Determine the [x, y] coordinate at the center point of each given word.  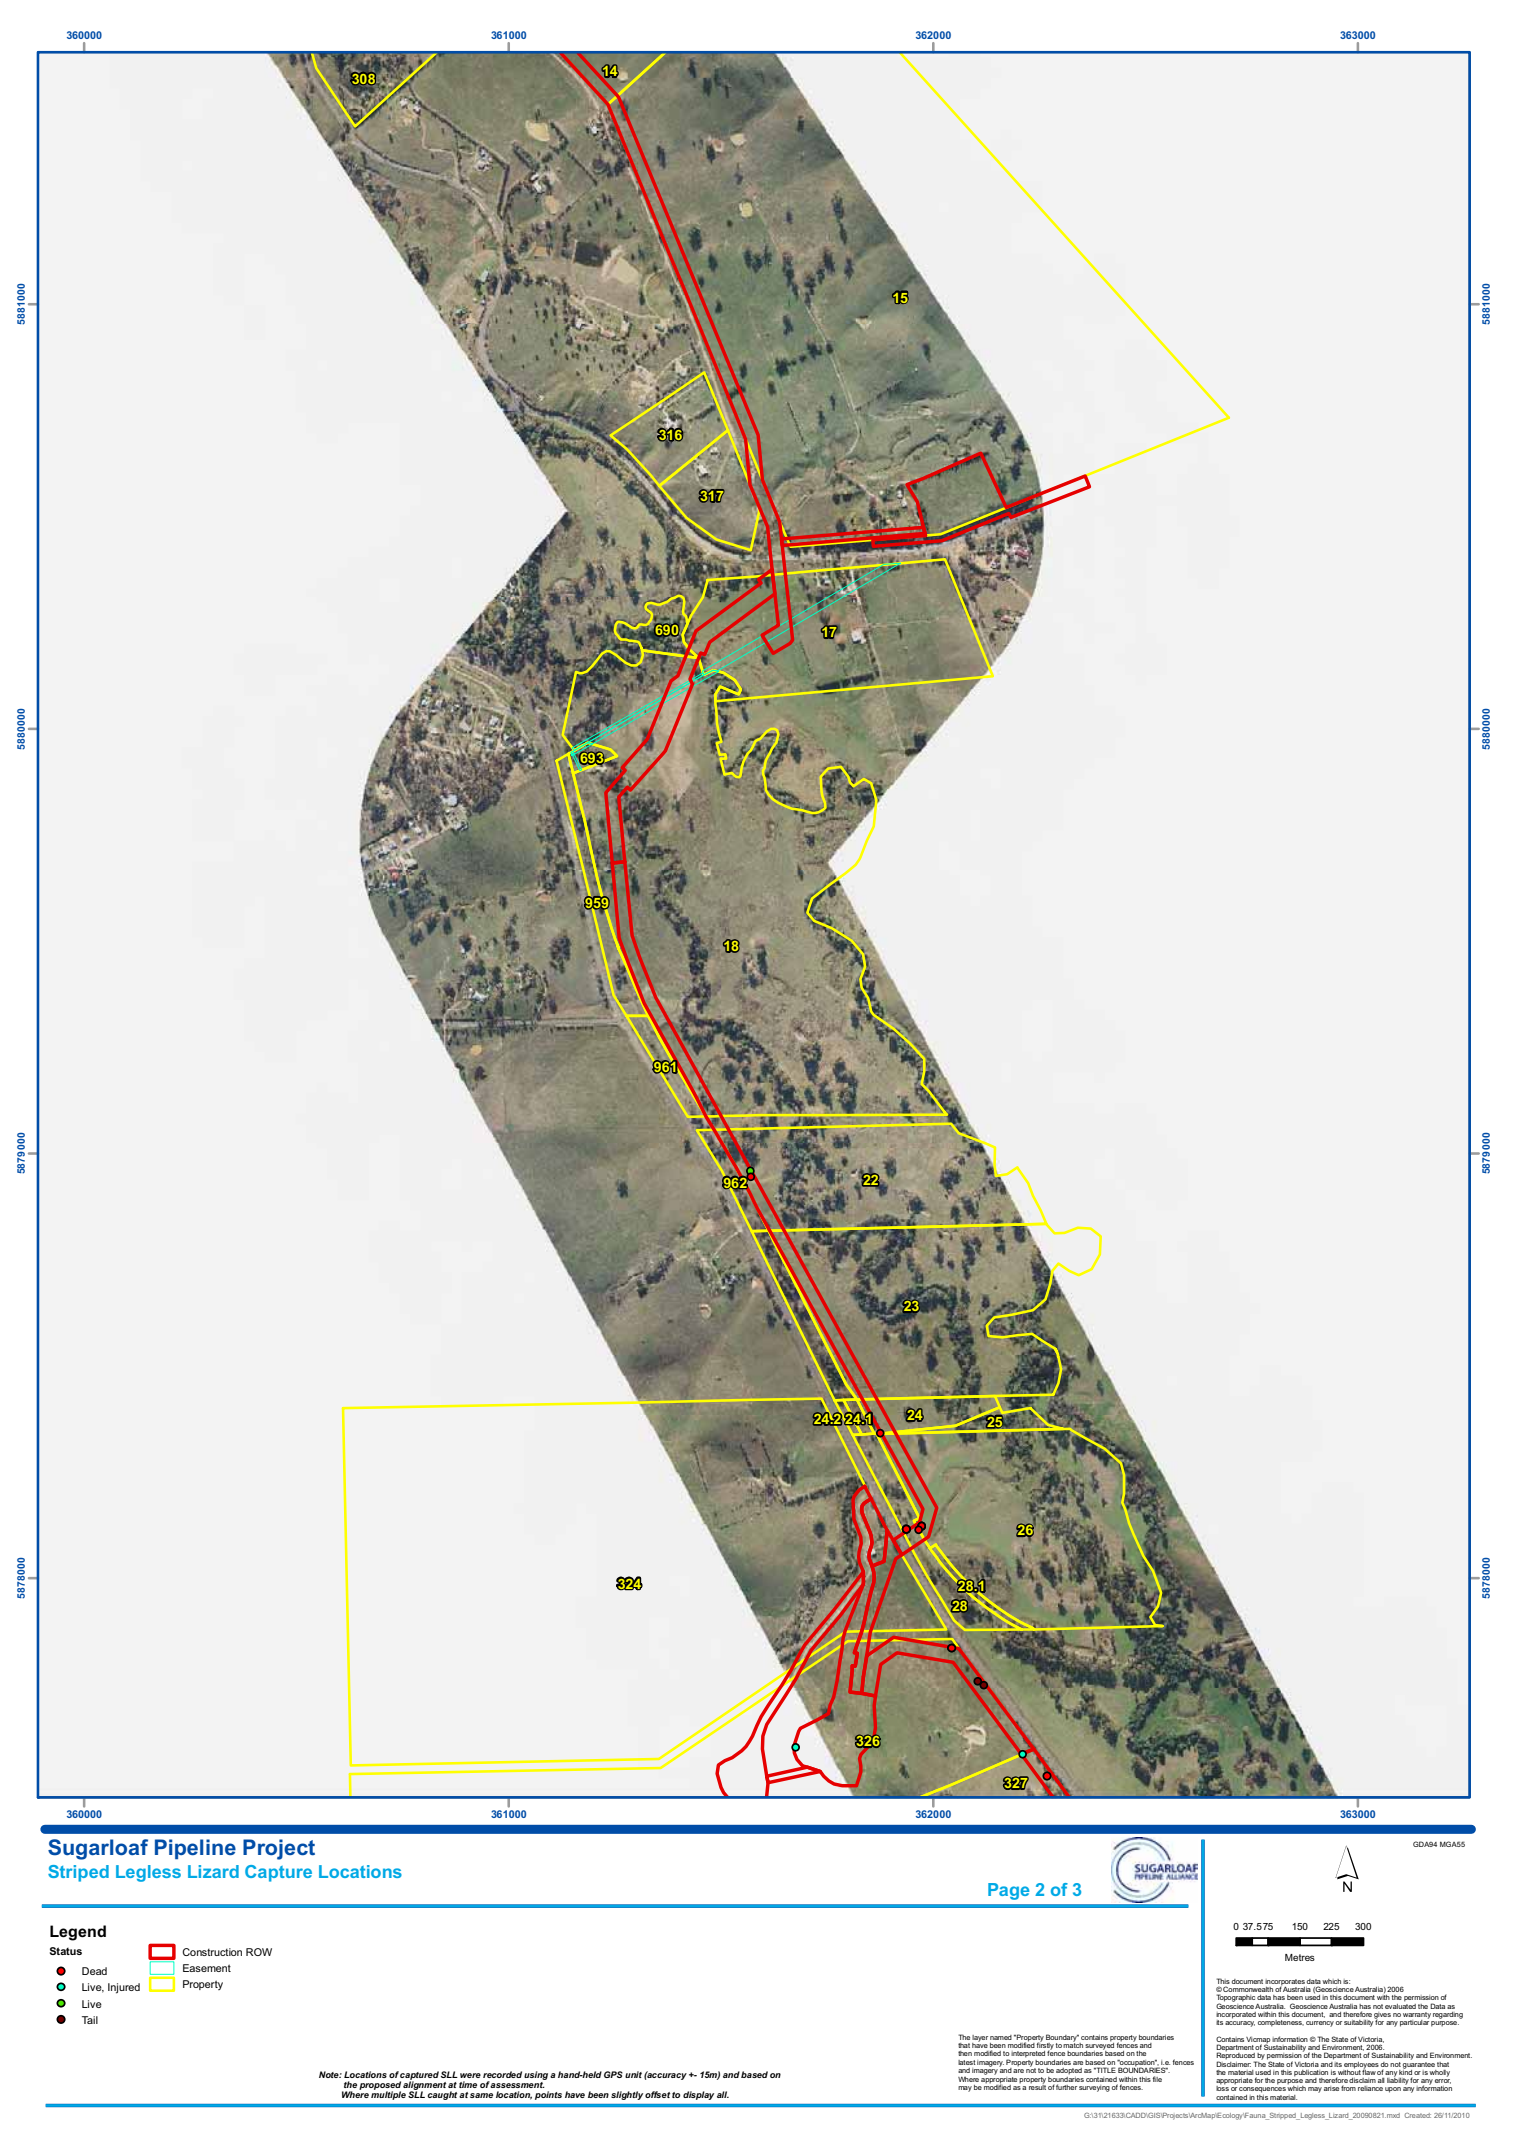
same [481, 2095]
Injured [124, 1988]
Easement [207, 1968]
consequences [1262, 2090]
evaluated [1400, 2005]
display [698, 2095]
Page [1008, 1891]
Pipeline [195, 1849]
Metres [1300, 1957]
